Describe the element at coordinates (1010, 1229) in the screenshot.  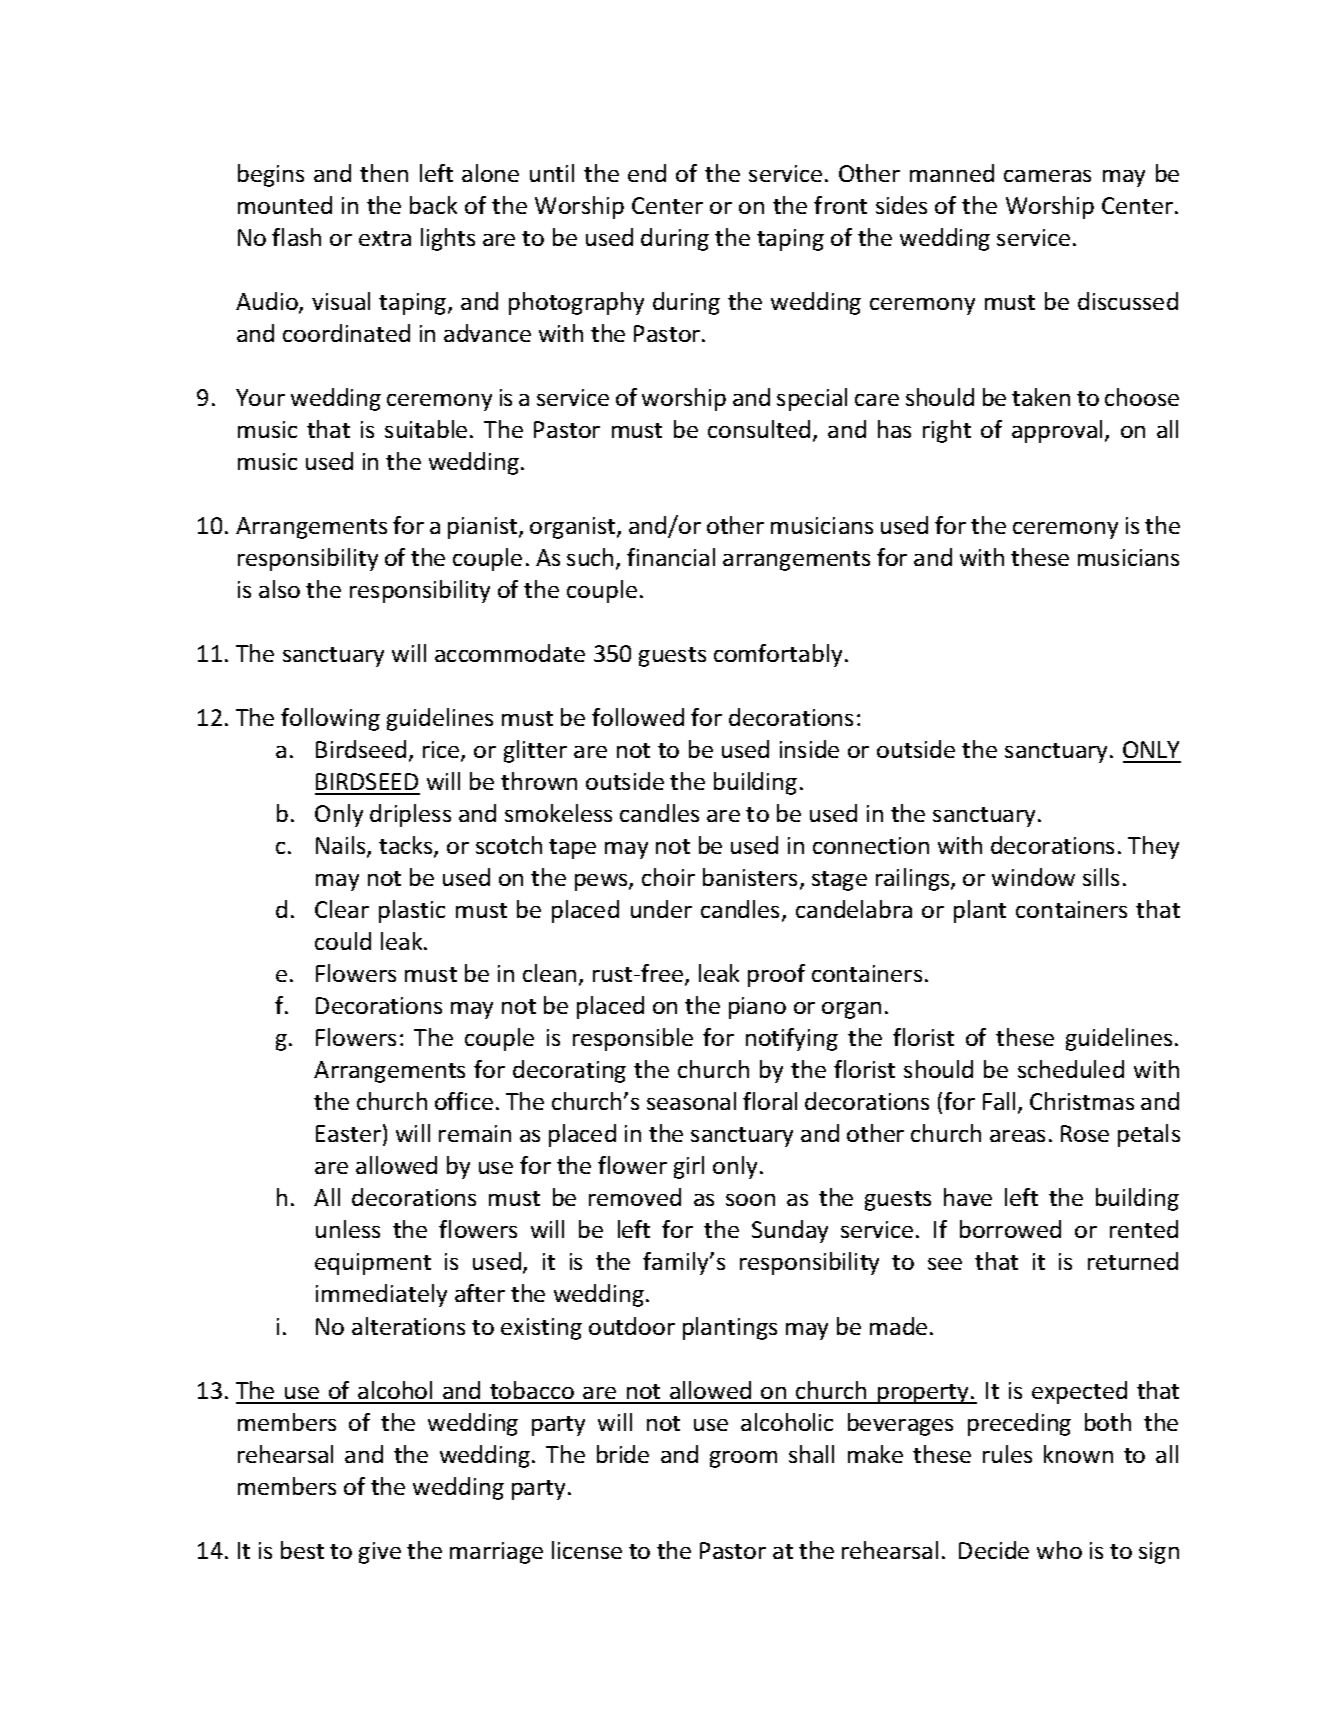
I see `borrowed` at that location.
